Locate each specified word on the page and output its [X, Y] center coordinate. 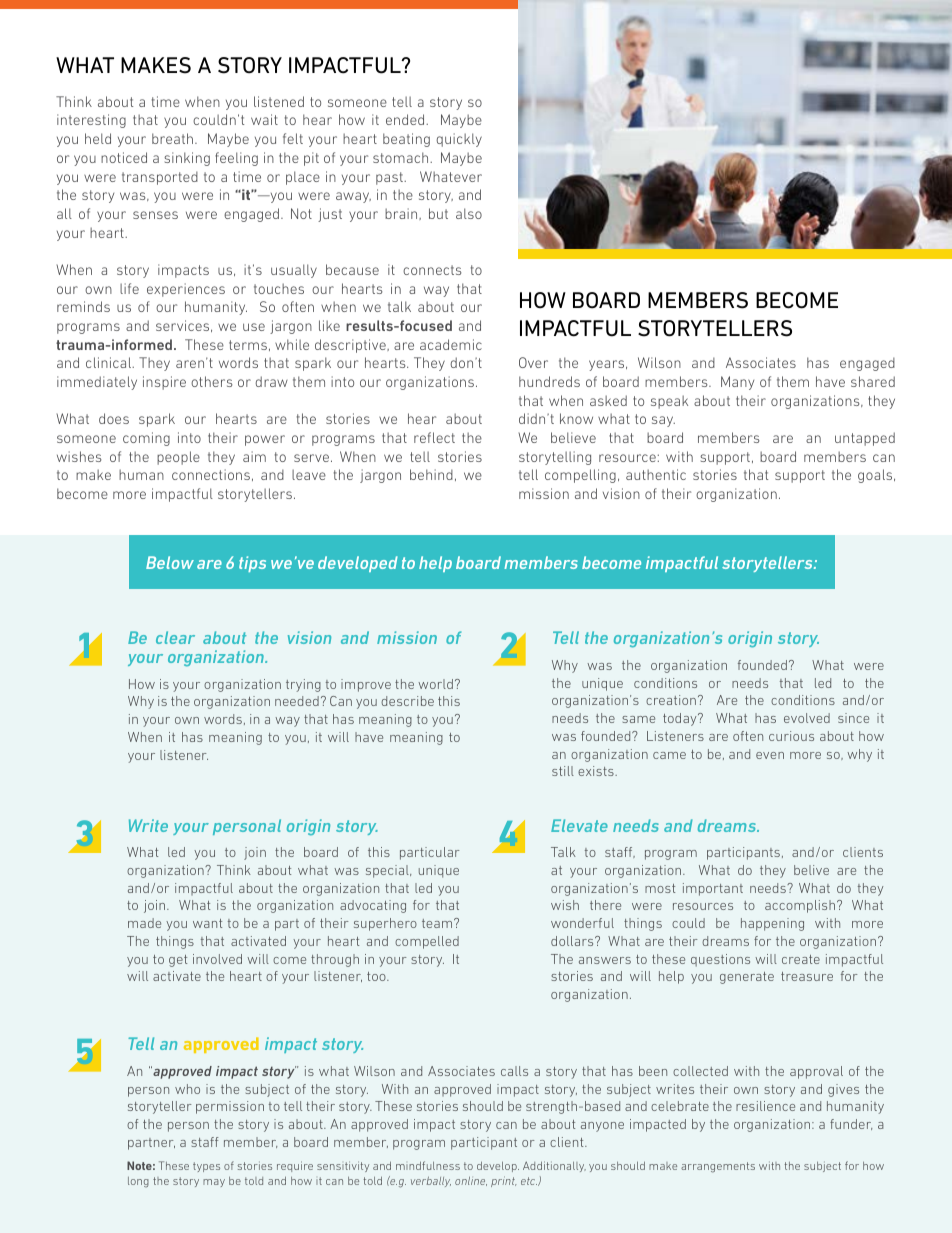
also [469, 213]
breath [174, 138]
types [206, 1167]
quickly [459, 140]
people [178, 458]
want [207, 923]
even [770, 755]
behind [431, 474]
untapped [865, 439]
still [563, 771]
